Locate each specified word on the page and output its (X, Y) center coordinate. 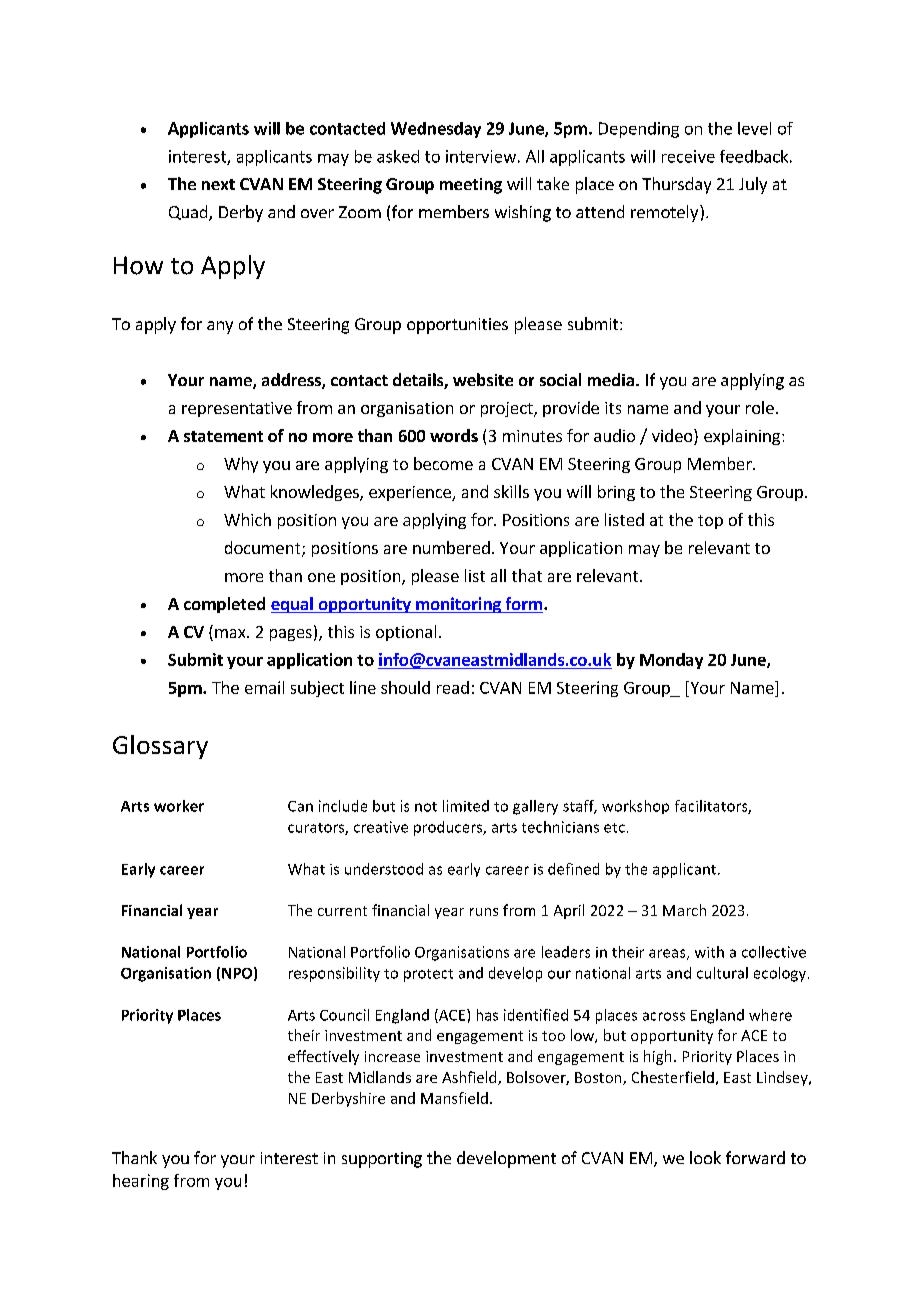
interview (481, 156)
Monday (671, 661)
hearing (141, 1182)
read (453, 687)
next (218, 184)
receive (688, 156)
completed (224, 605)
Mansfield (454, 1098)
